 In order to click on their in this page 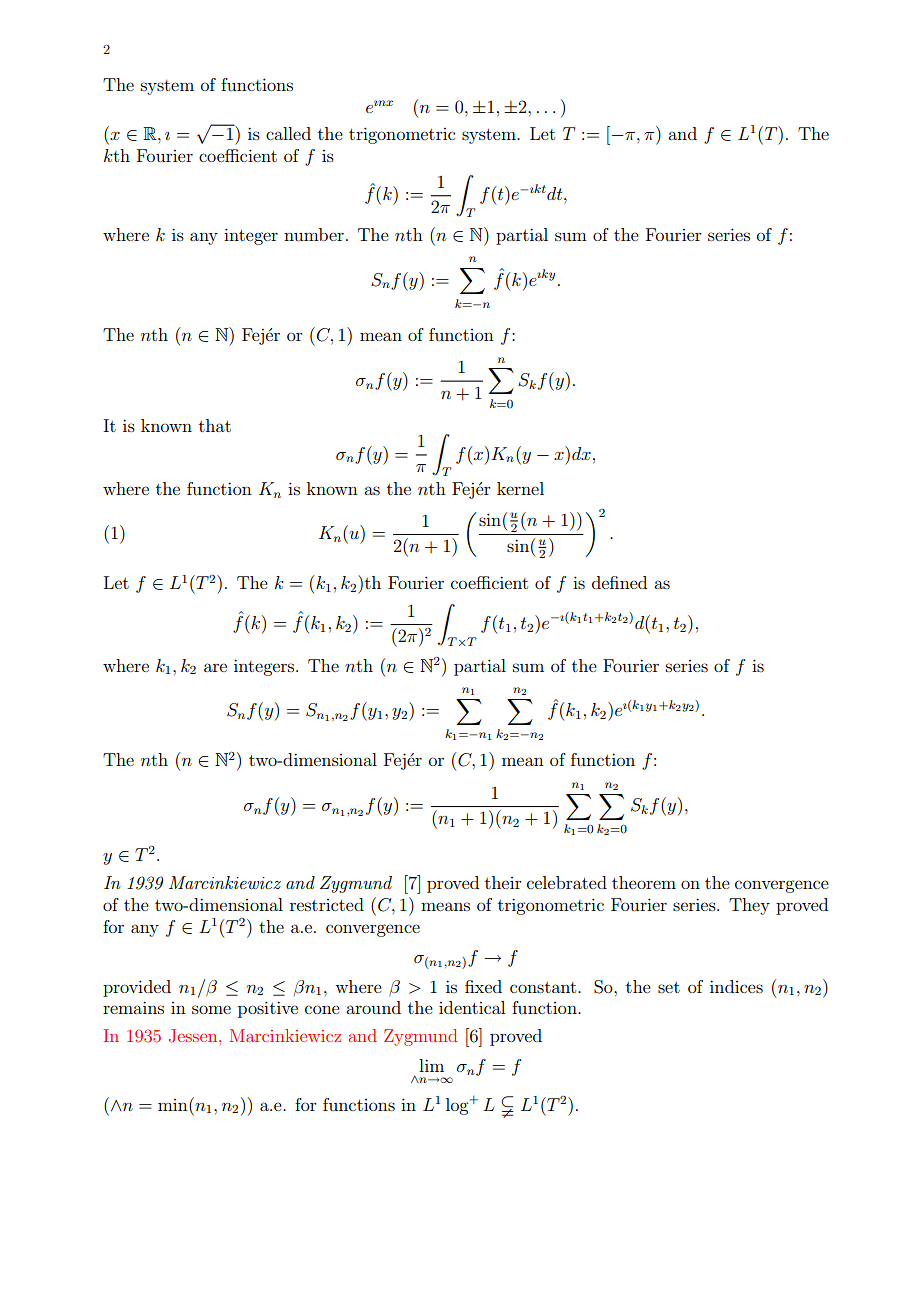, I will do `click(503, 882)`.
